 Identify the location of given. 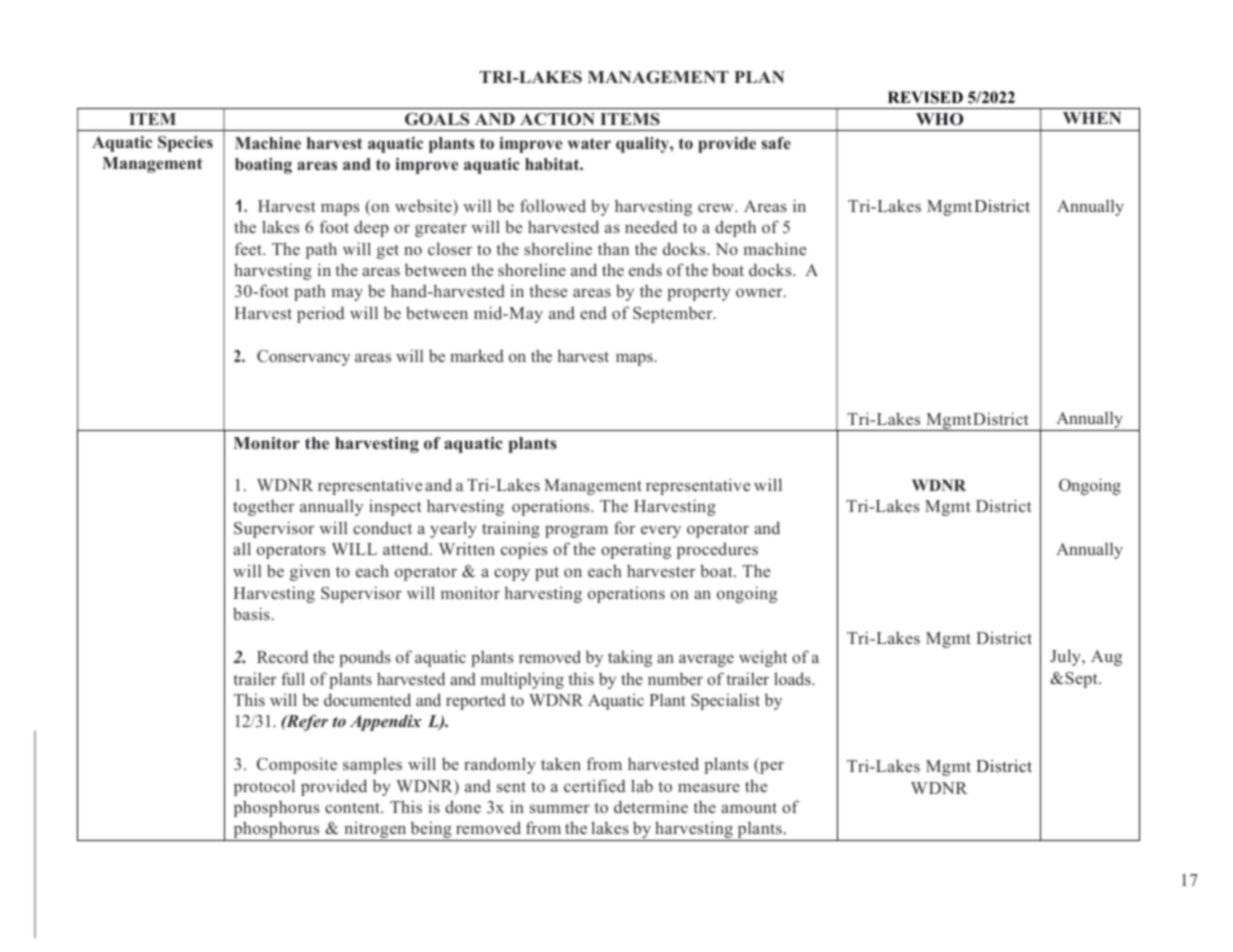
(310, 572).
